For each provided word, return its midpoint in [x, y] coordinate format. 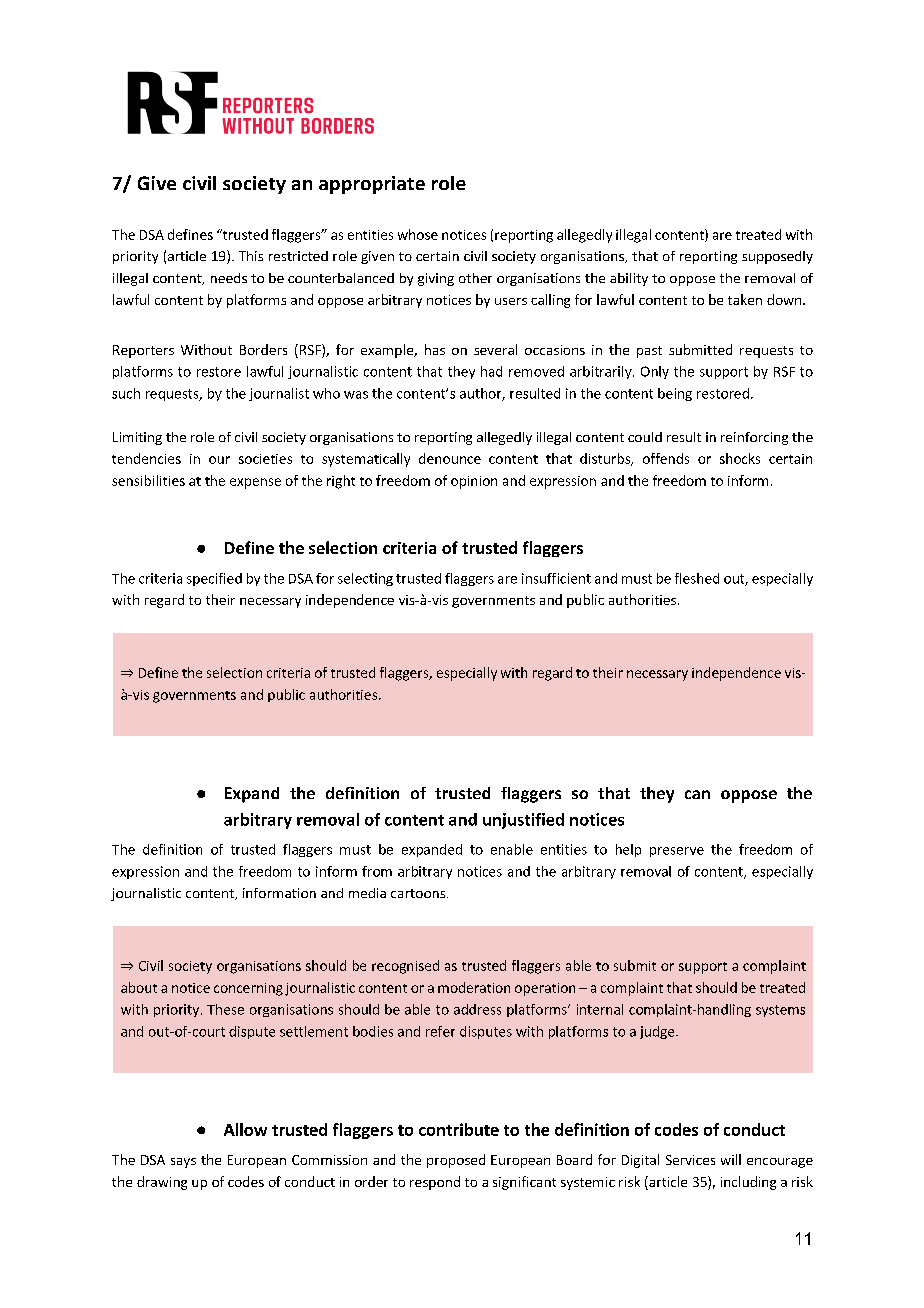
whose [418, 234]
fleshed [697, 578]
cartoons [419, 893]
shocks [740, 458]
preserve [677, 852]
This [251, 256]
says [183, 1163]
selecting [365, 579]
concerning [248, 989]
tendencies [146, 458]
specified [214, 579]
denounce [450, 458]
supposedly [777, 257]
